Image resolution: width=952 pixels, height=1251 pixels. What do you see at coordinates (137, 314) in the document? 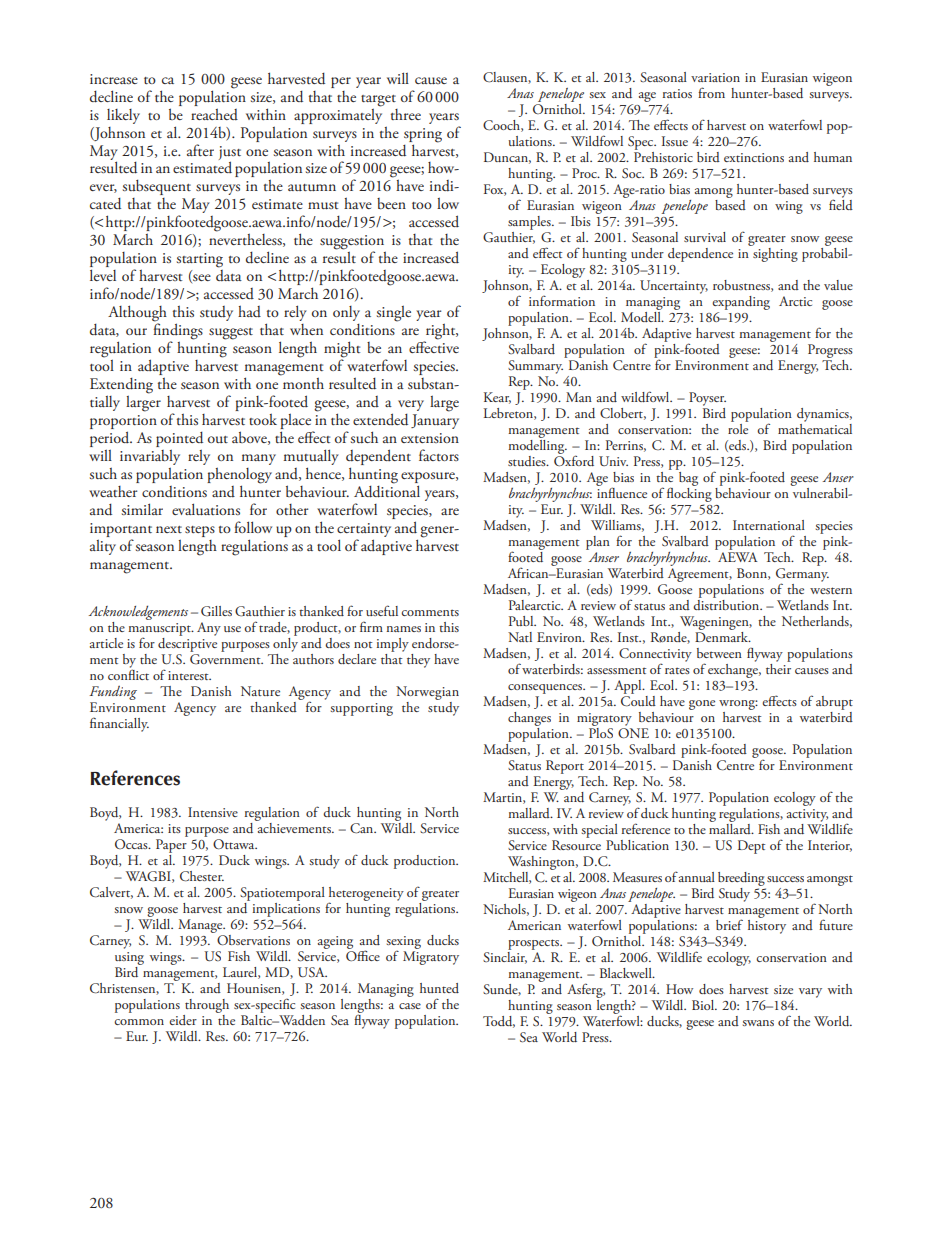
I see `Although` at bounding box center [137, 314].
